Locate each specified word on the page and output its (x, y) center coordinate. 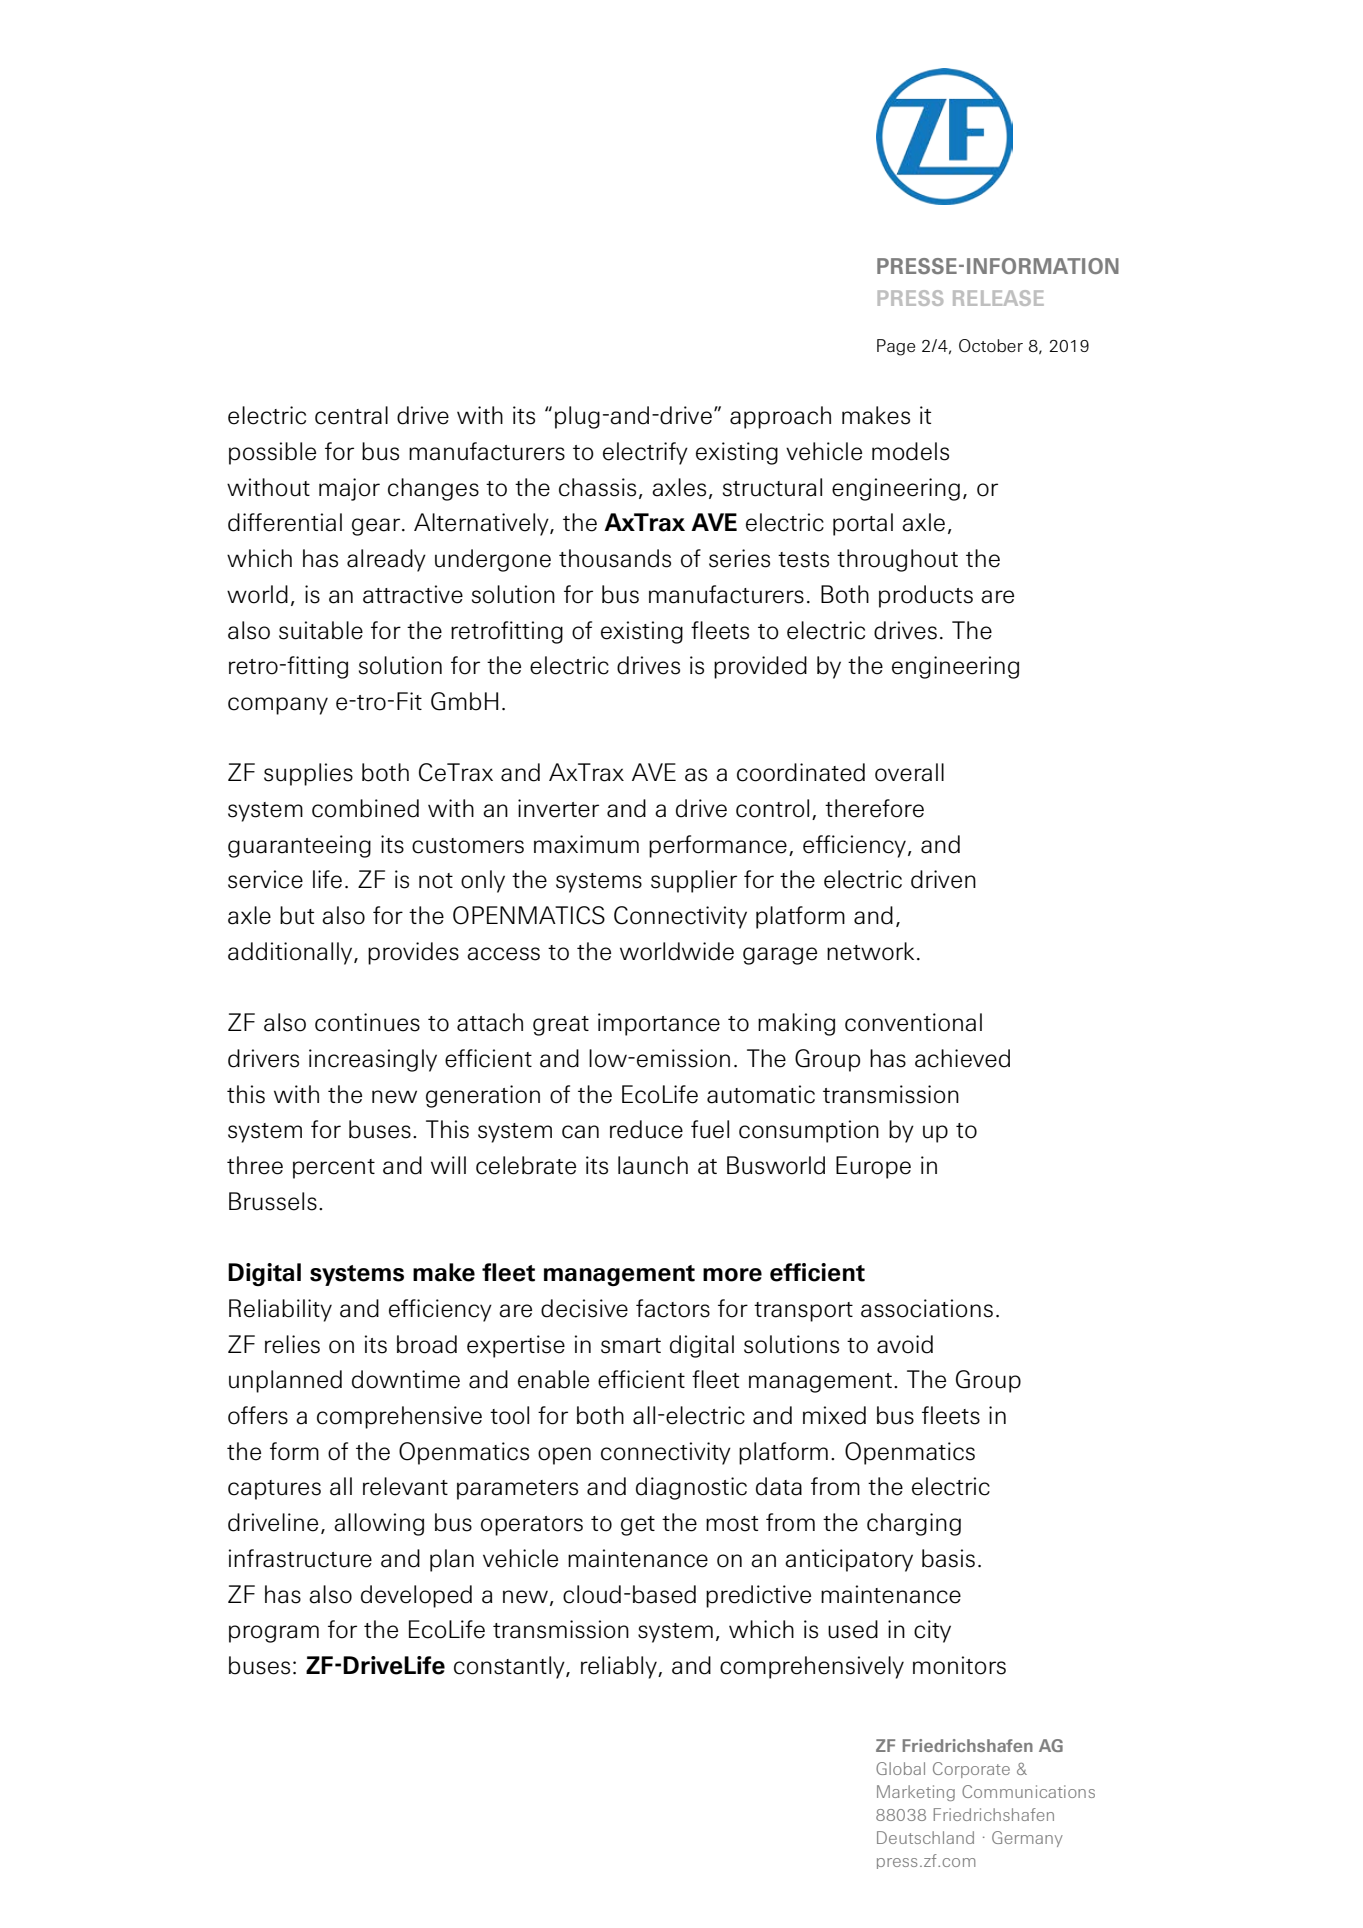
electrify (645, 453)
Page (896, 347)
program (274, 1634)
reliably (620, 1667)
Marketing (916, 1793)
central (351, 415)
